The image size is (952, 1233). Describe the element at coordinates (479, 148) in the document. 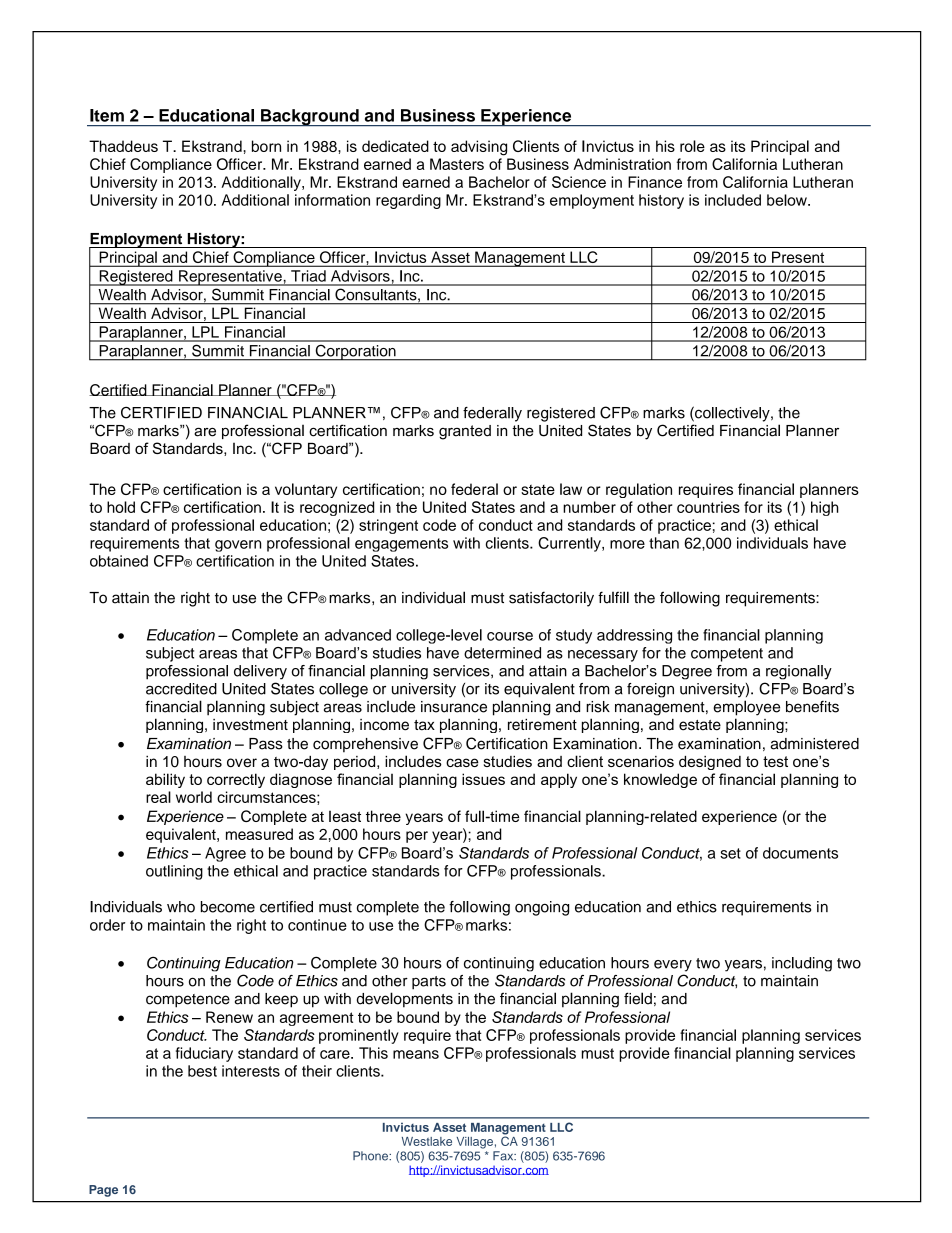

I see `advising` at that location.
